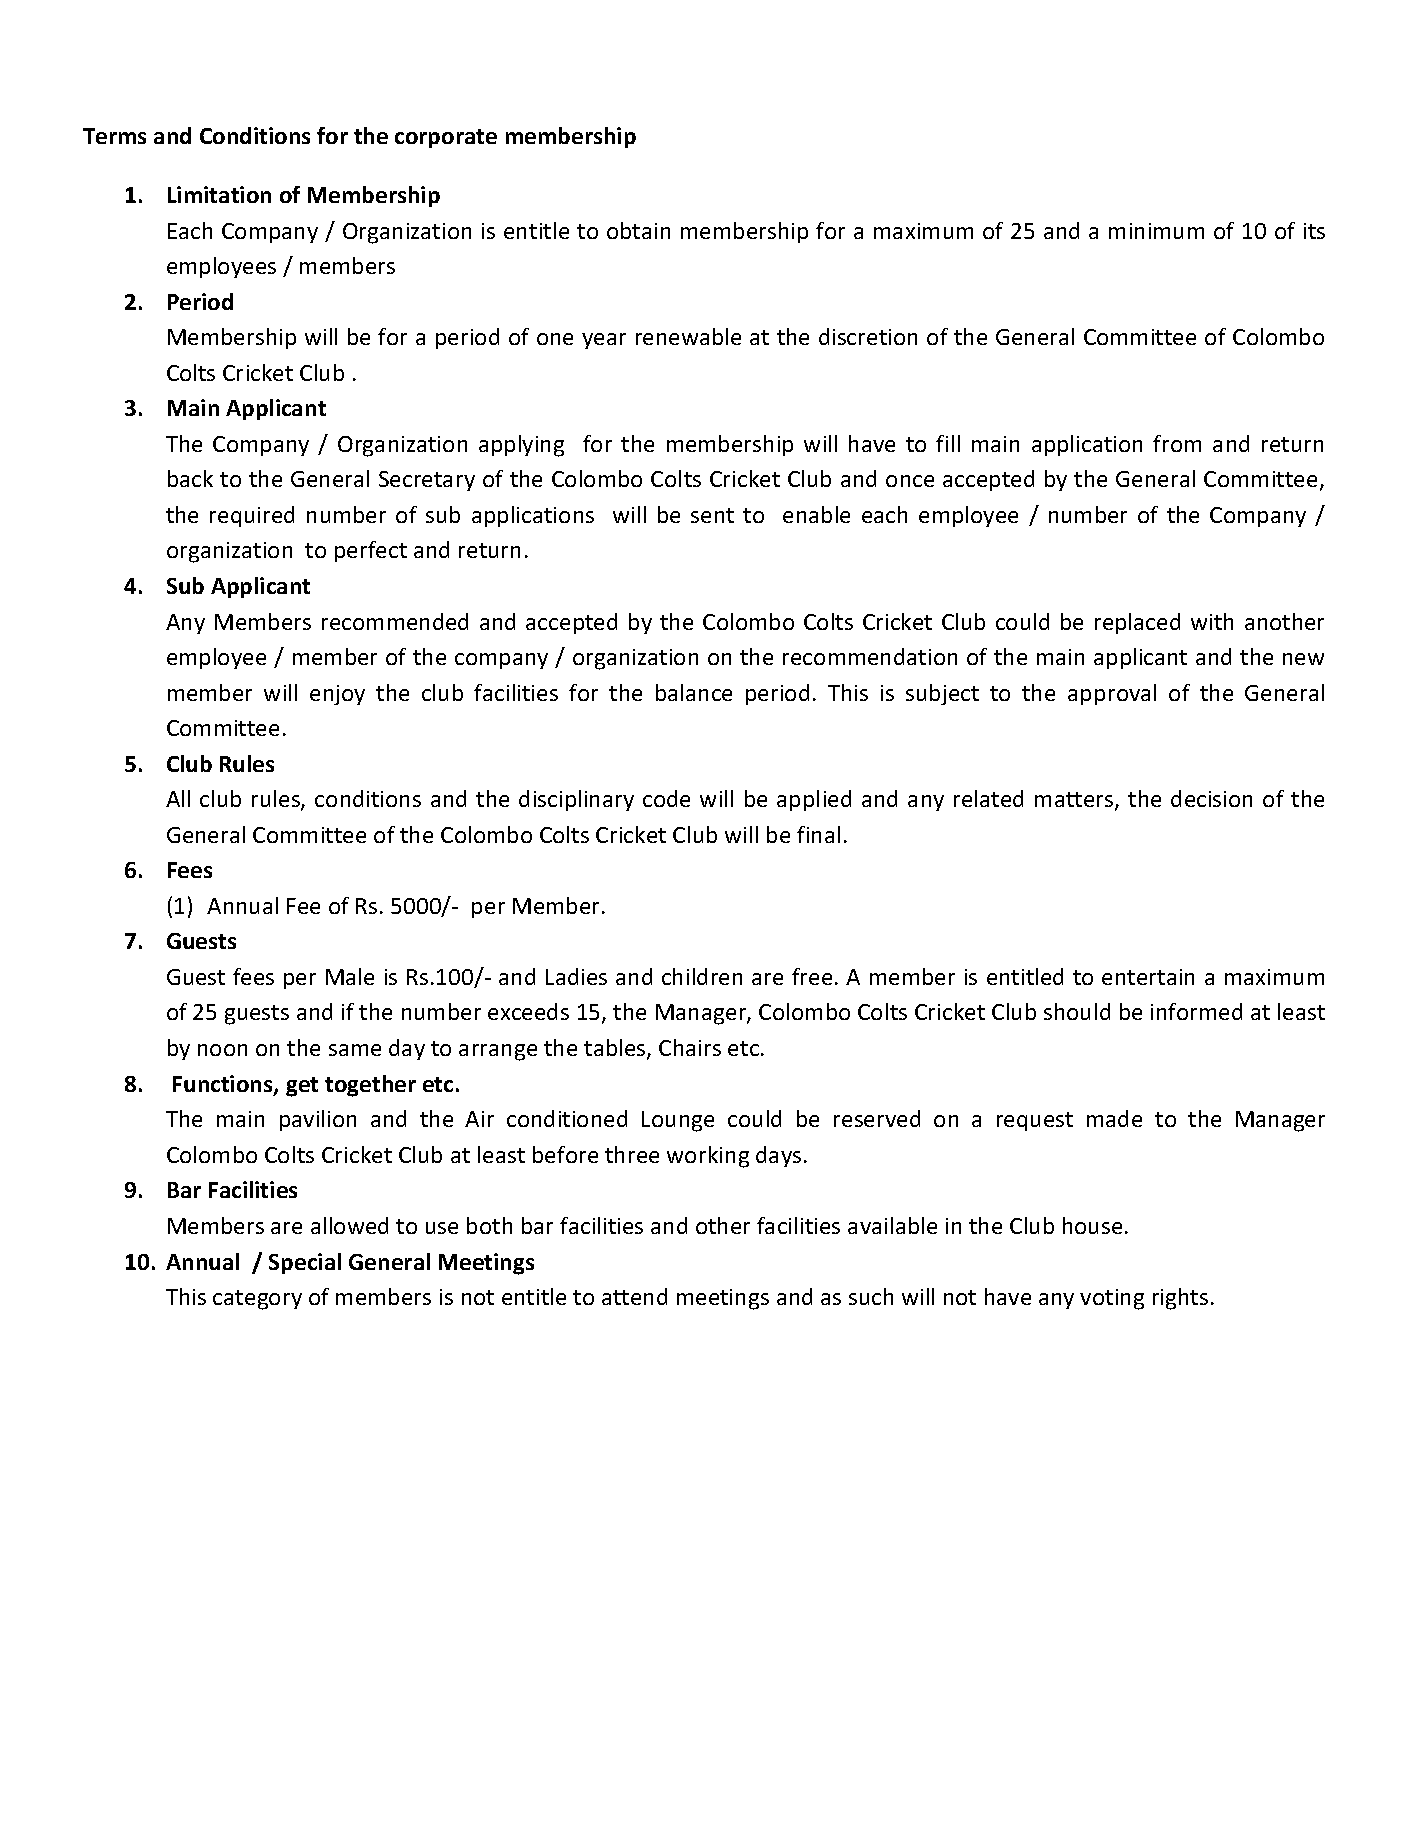  Describe the element at coordinates (1156, 231) in the image. I see `minimum` at that location.
